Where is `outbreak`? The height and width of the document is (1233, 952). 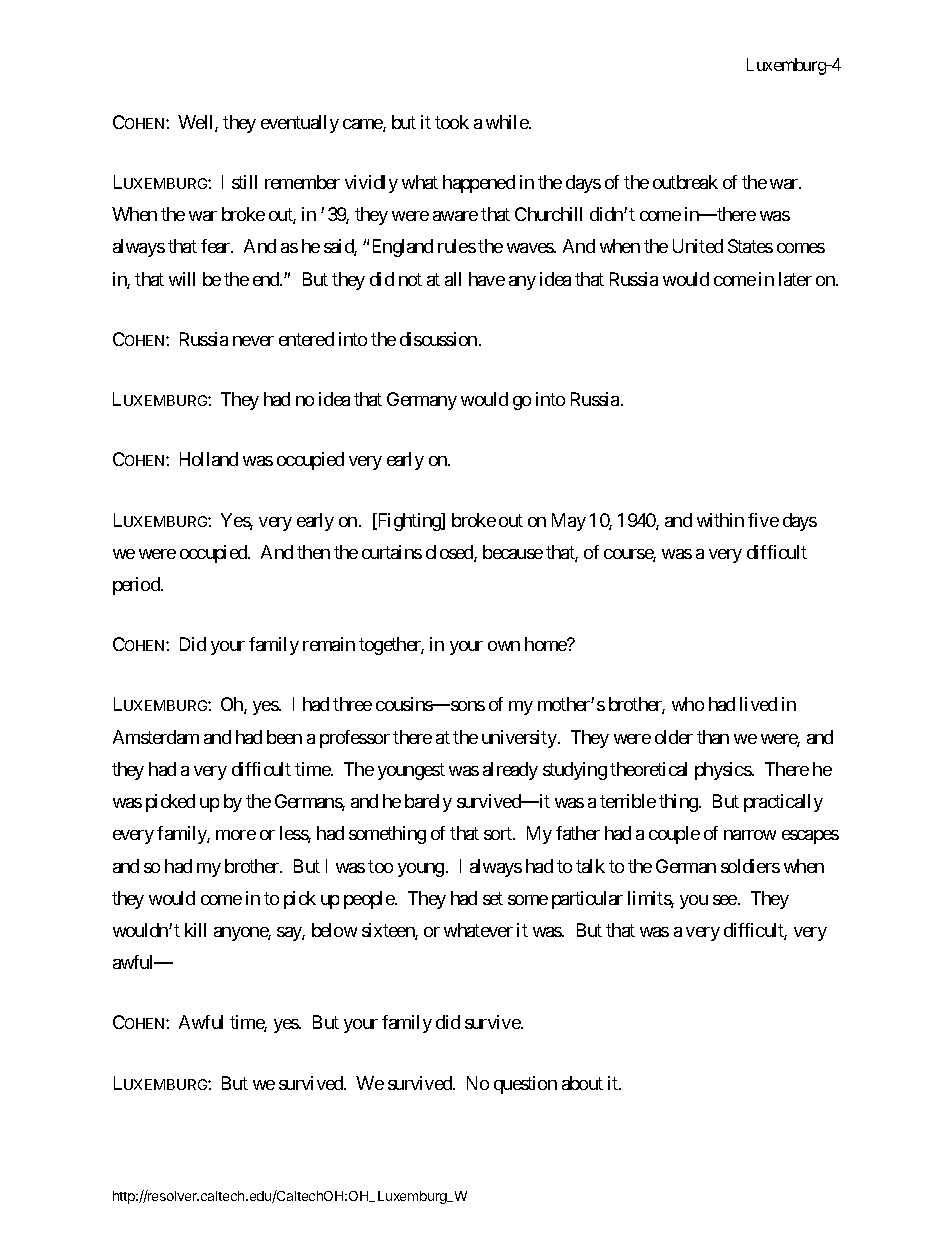 outbreak is located at coordinates (685, 182).
